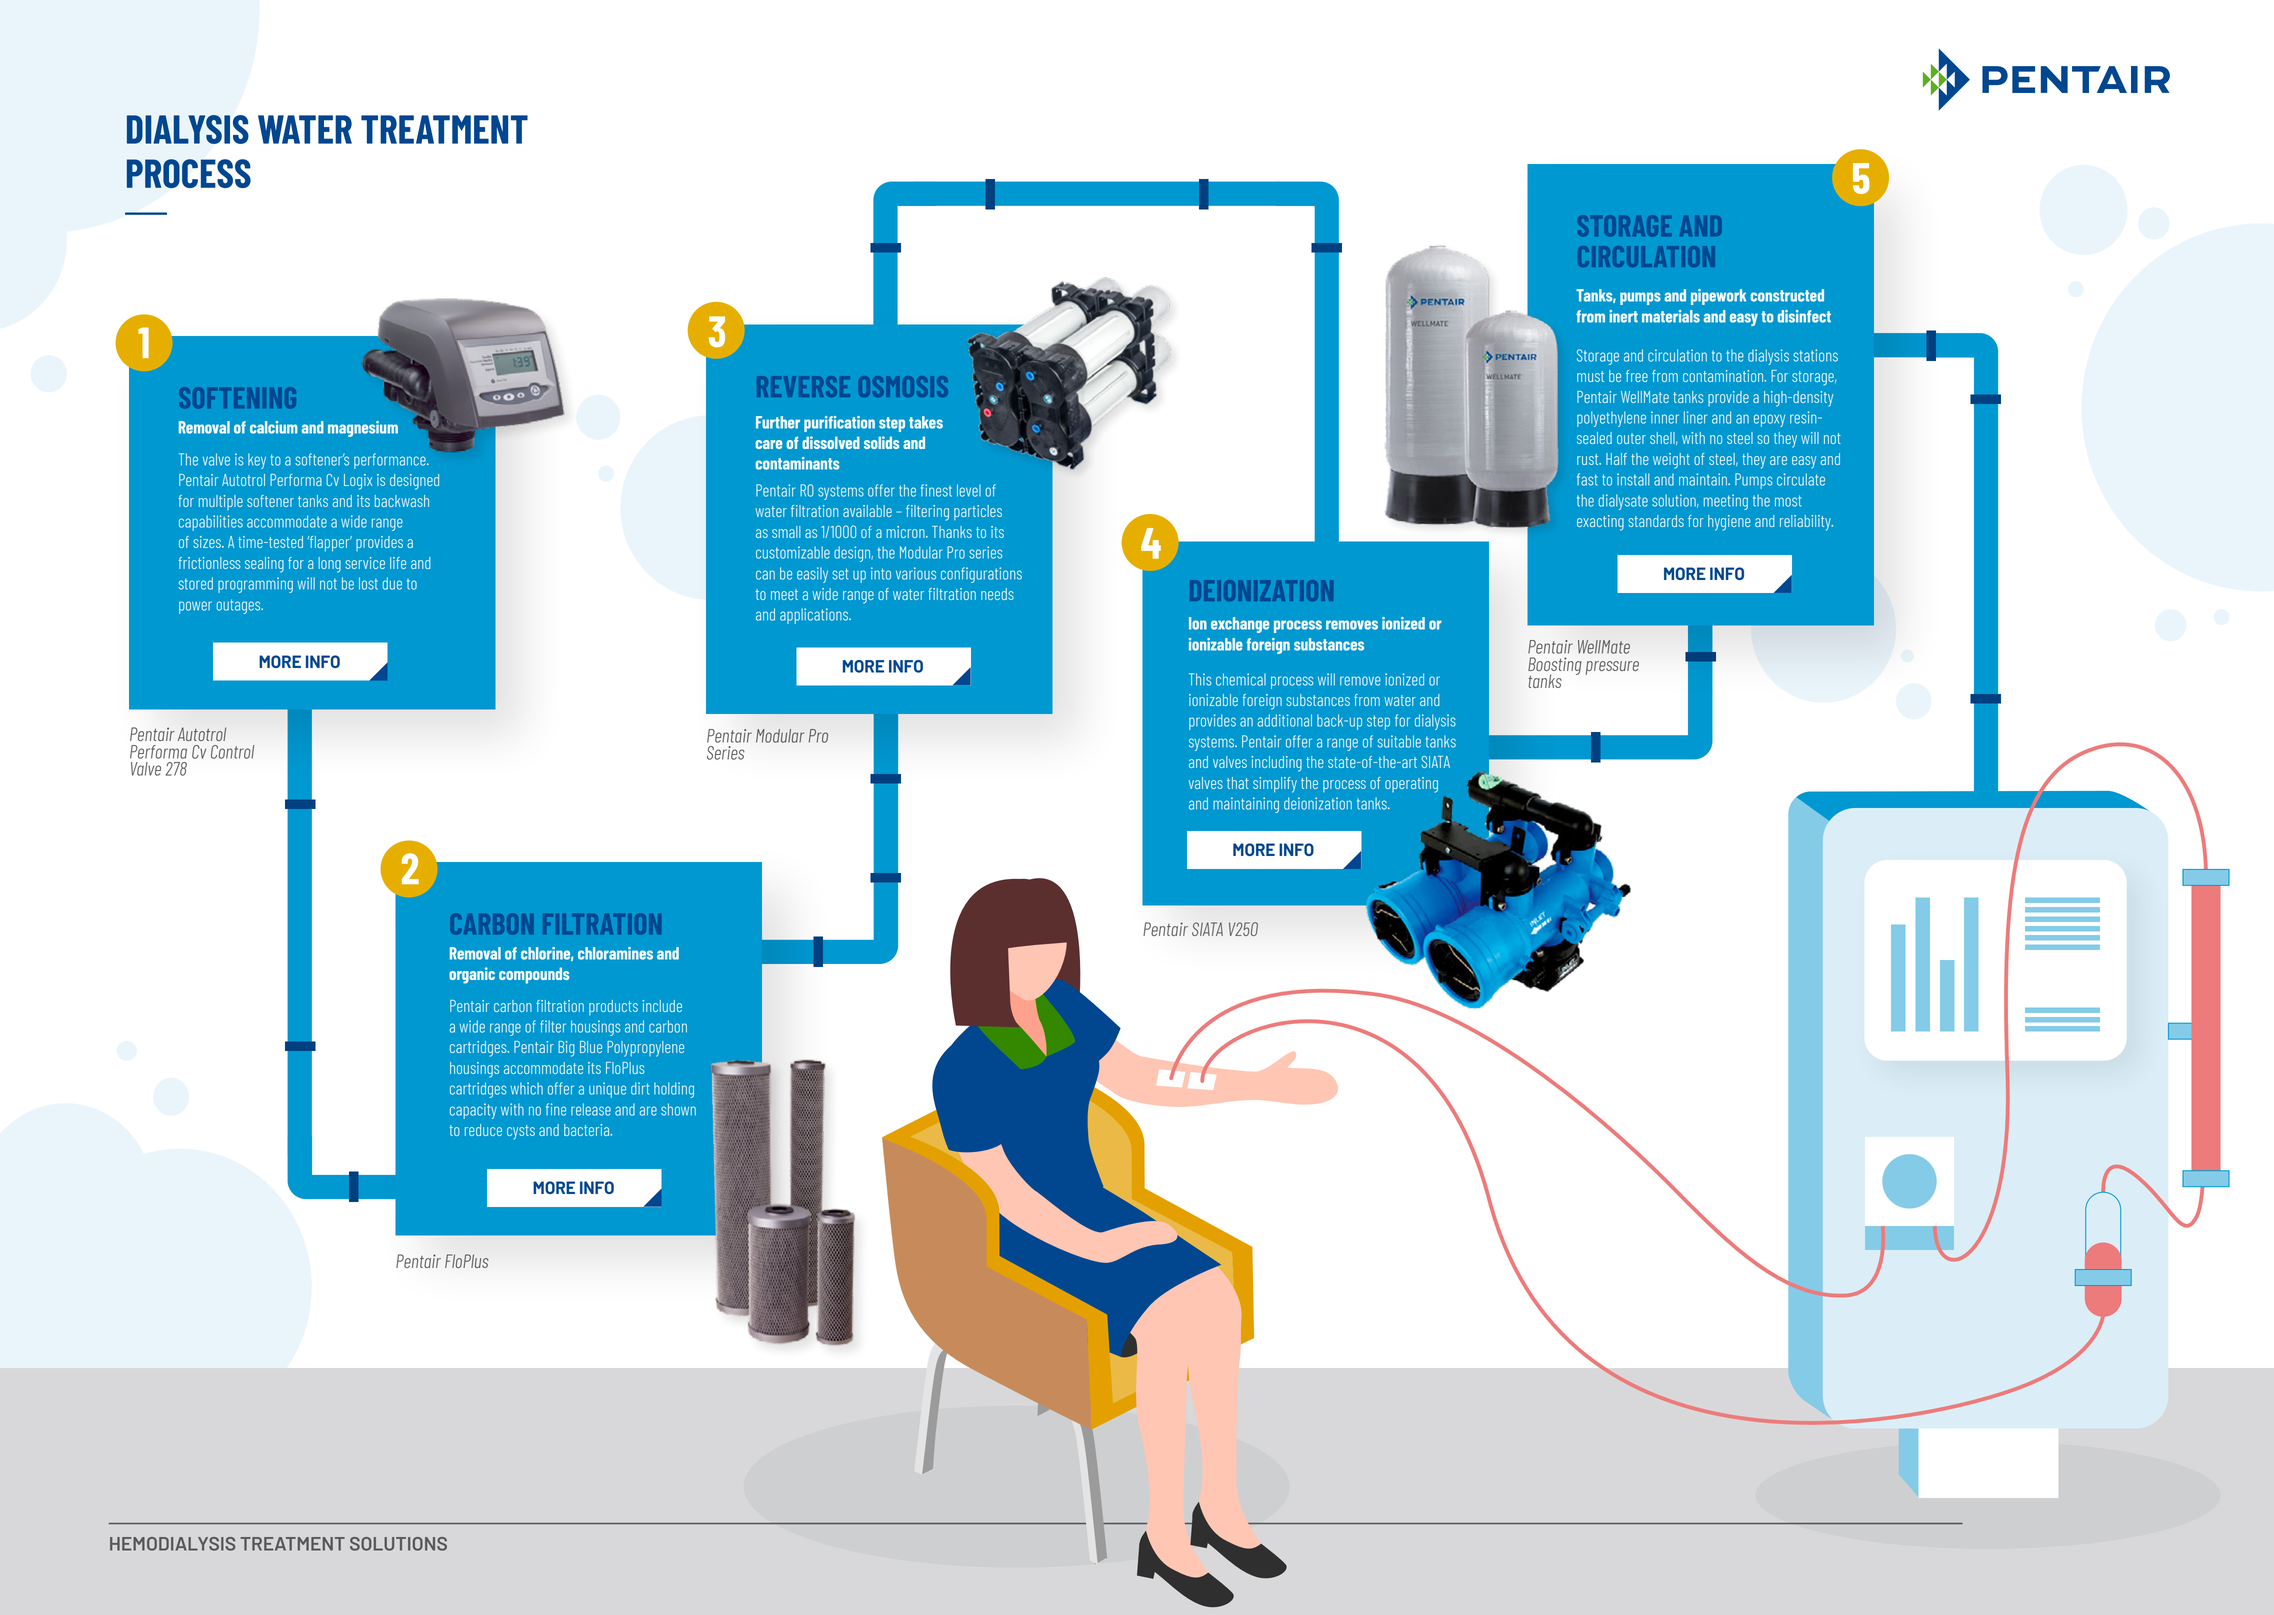  What do you see at coordinates (1200, 679) in the screenshot?
I see `This` at bounding box center [1200, 679].
